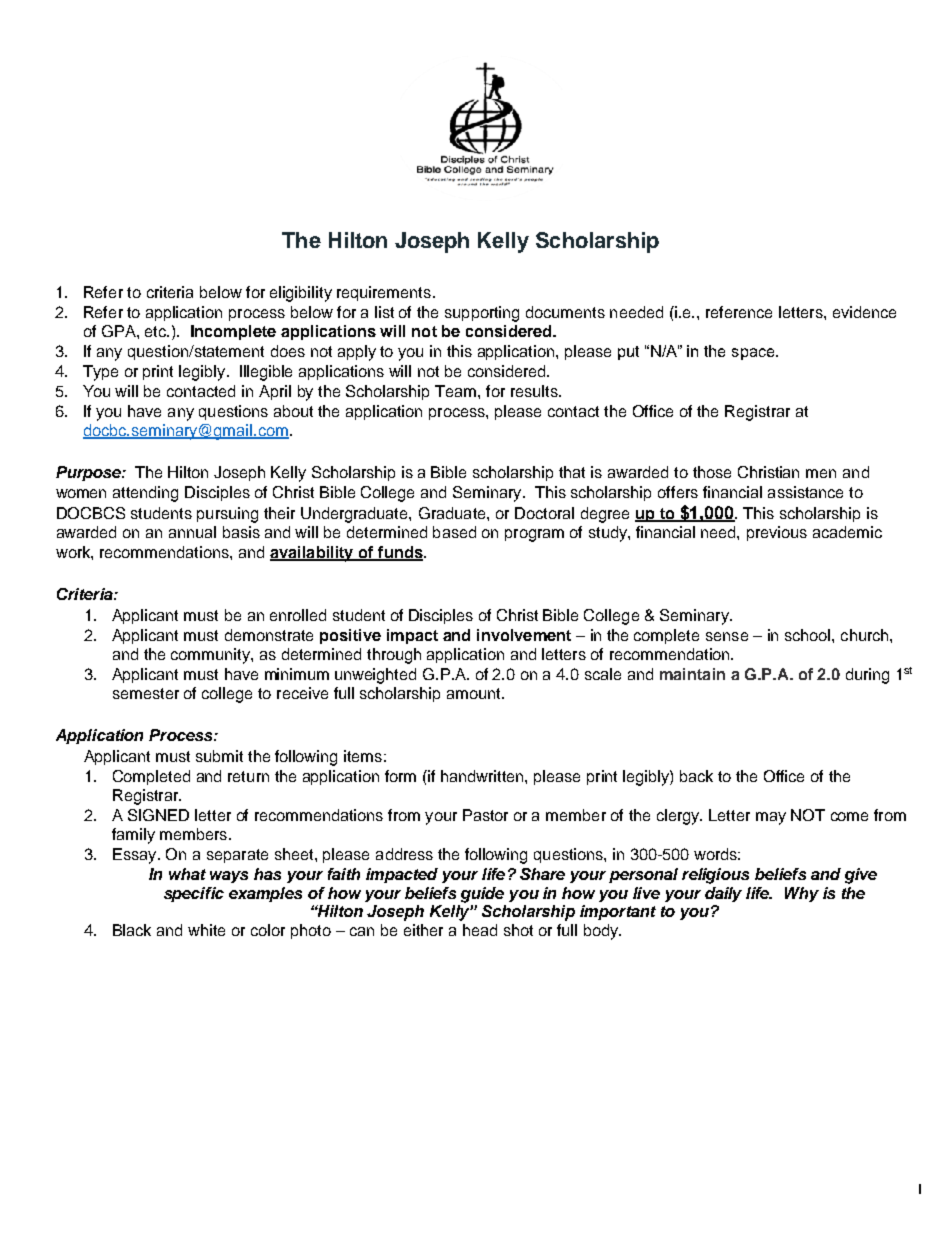 The height and width of the screenshot is (1233, 952). What do you see at coordinates (157, 331) in the screenshot?
I see `etc` at bounding box center [157, 331].
